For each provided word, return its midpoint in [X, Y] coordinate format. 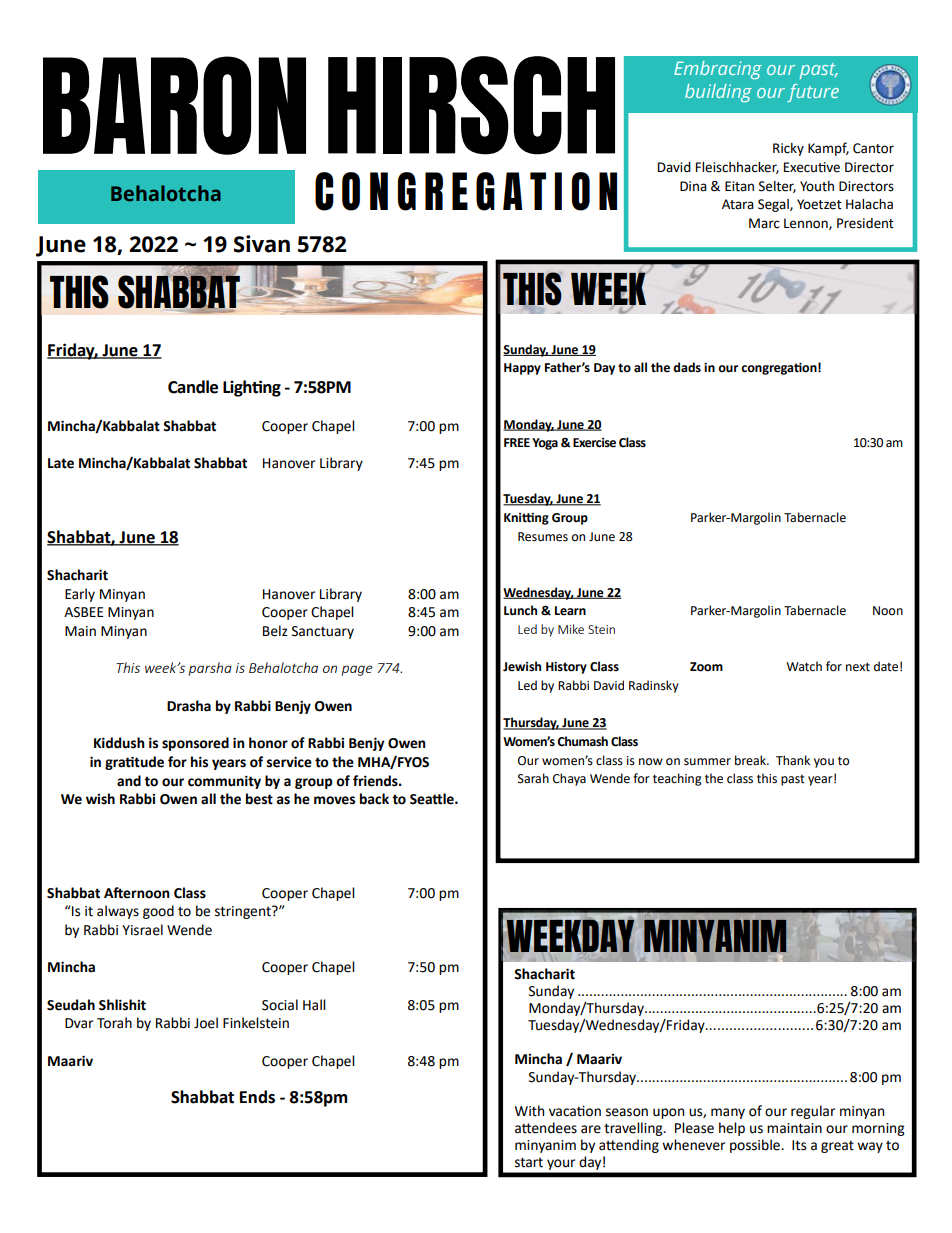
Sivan [262, 244]
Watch [804, 666]
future [813, 93]
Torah [114, 1023]
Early [80, 595]
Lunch [520, 610]
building [718, 93]
